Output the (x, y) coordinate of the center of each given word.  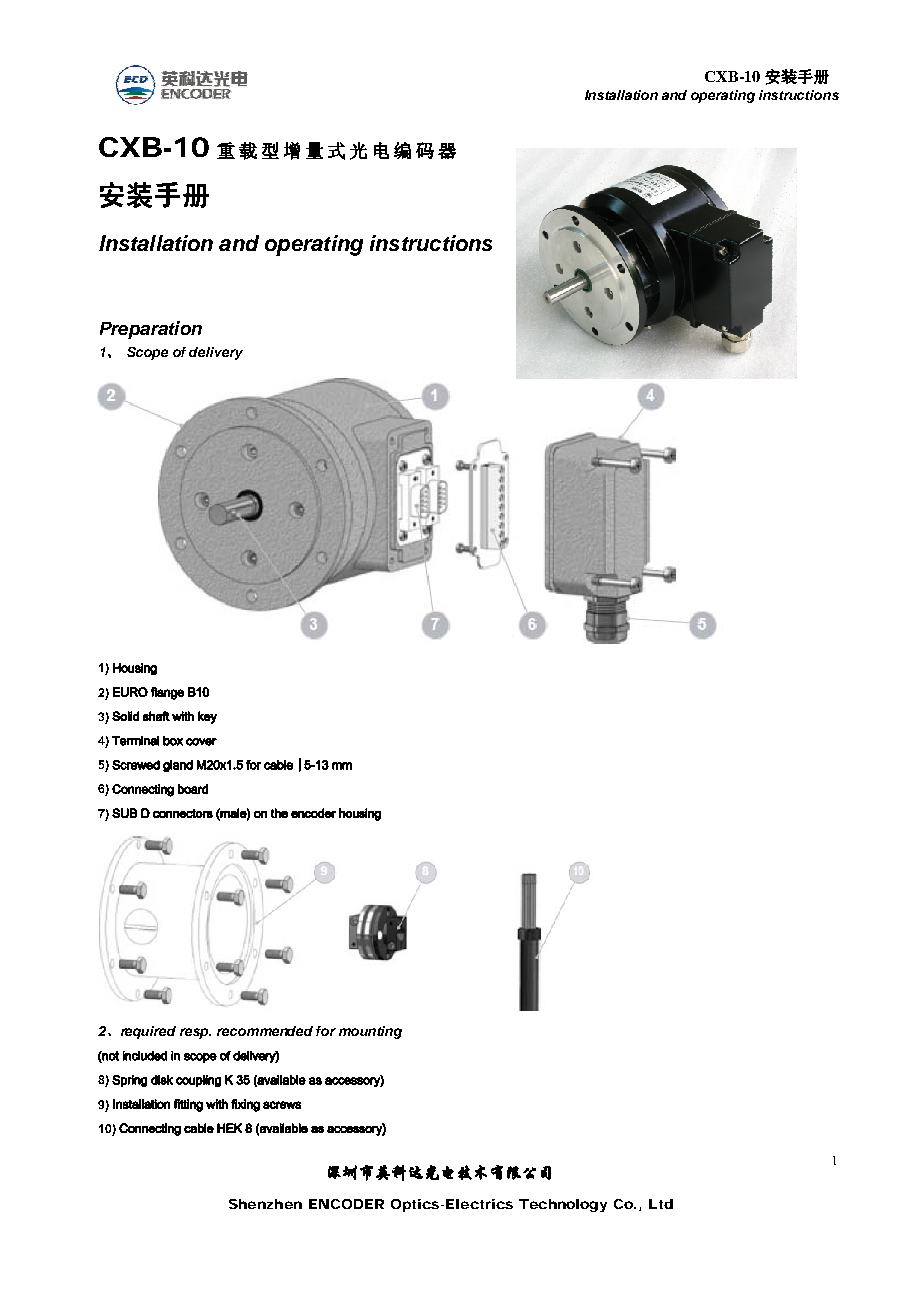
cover (201, 742)
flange (167, 693)
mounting (370, 1032)
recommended (265, 1031)
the (279, 813)
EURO (130, 692)
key (207, 717)
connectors (183, 813)
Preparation (151, 330)
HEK (229, 1128)
